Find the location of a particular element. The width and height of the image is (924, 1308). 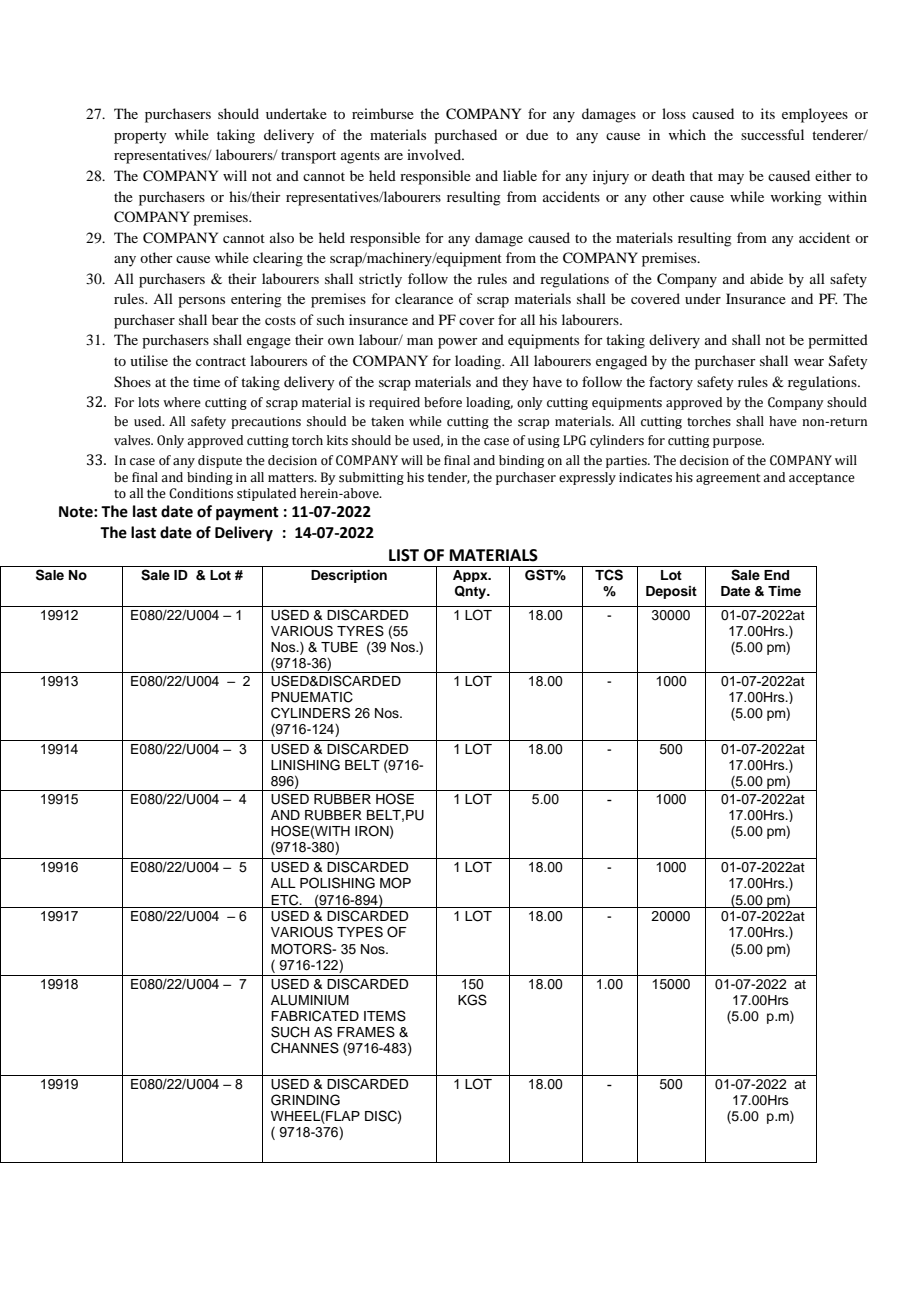

purpose is located at coordinates (738, 443).
